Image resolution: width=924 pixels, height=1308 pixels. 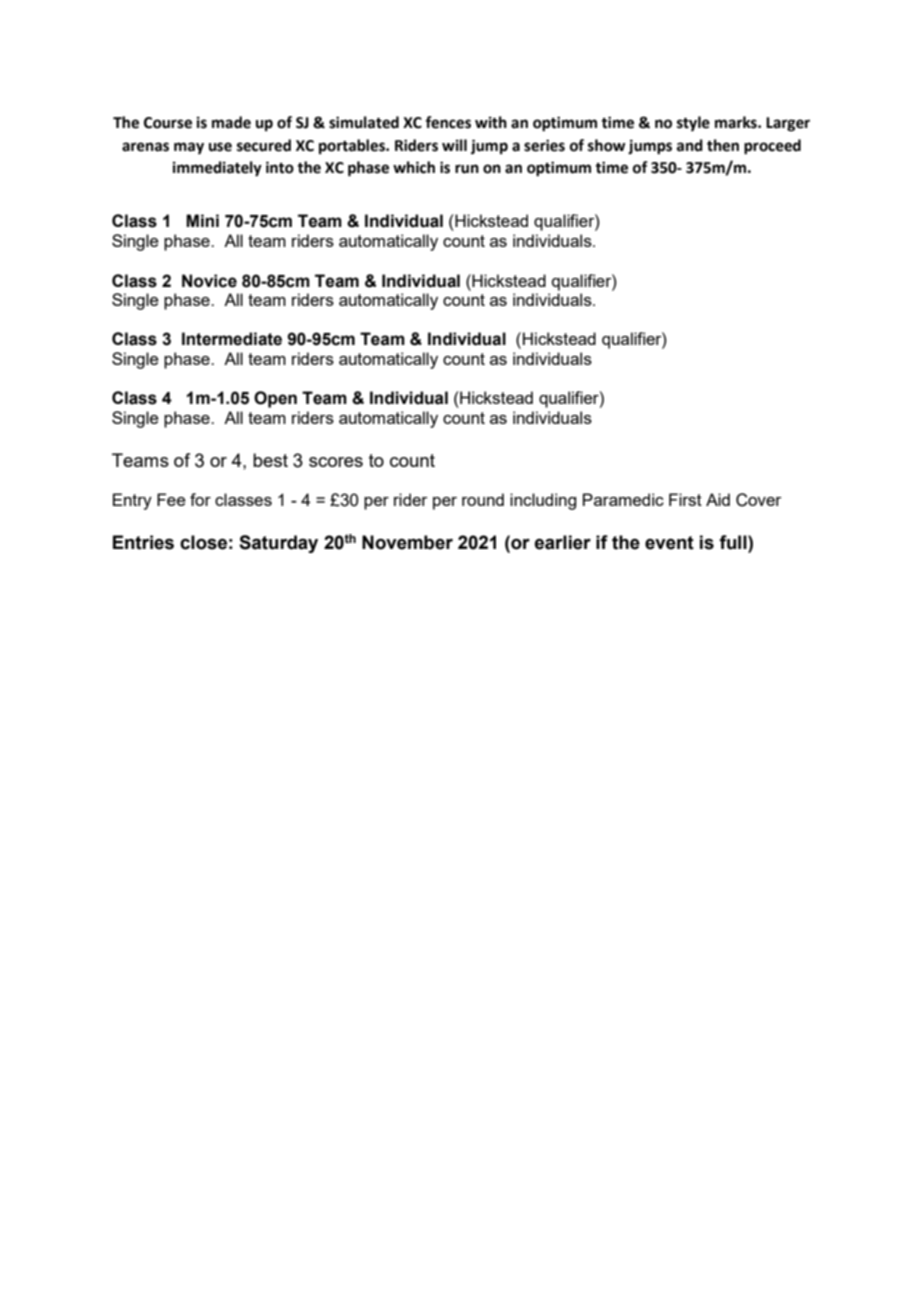 What do you see at coordinates (336, 462) in the page?
I see `scores` at bounding box center [336, 462].
